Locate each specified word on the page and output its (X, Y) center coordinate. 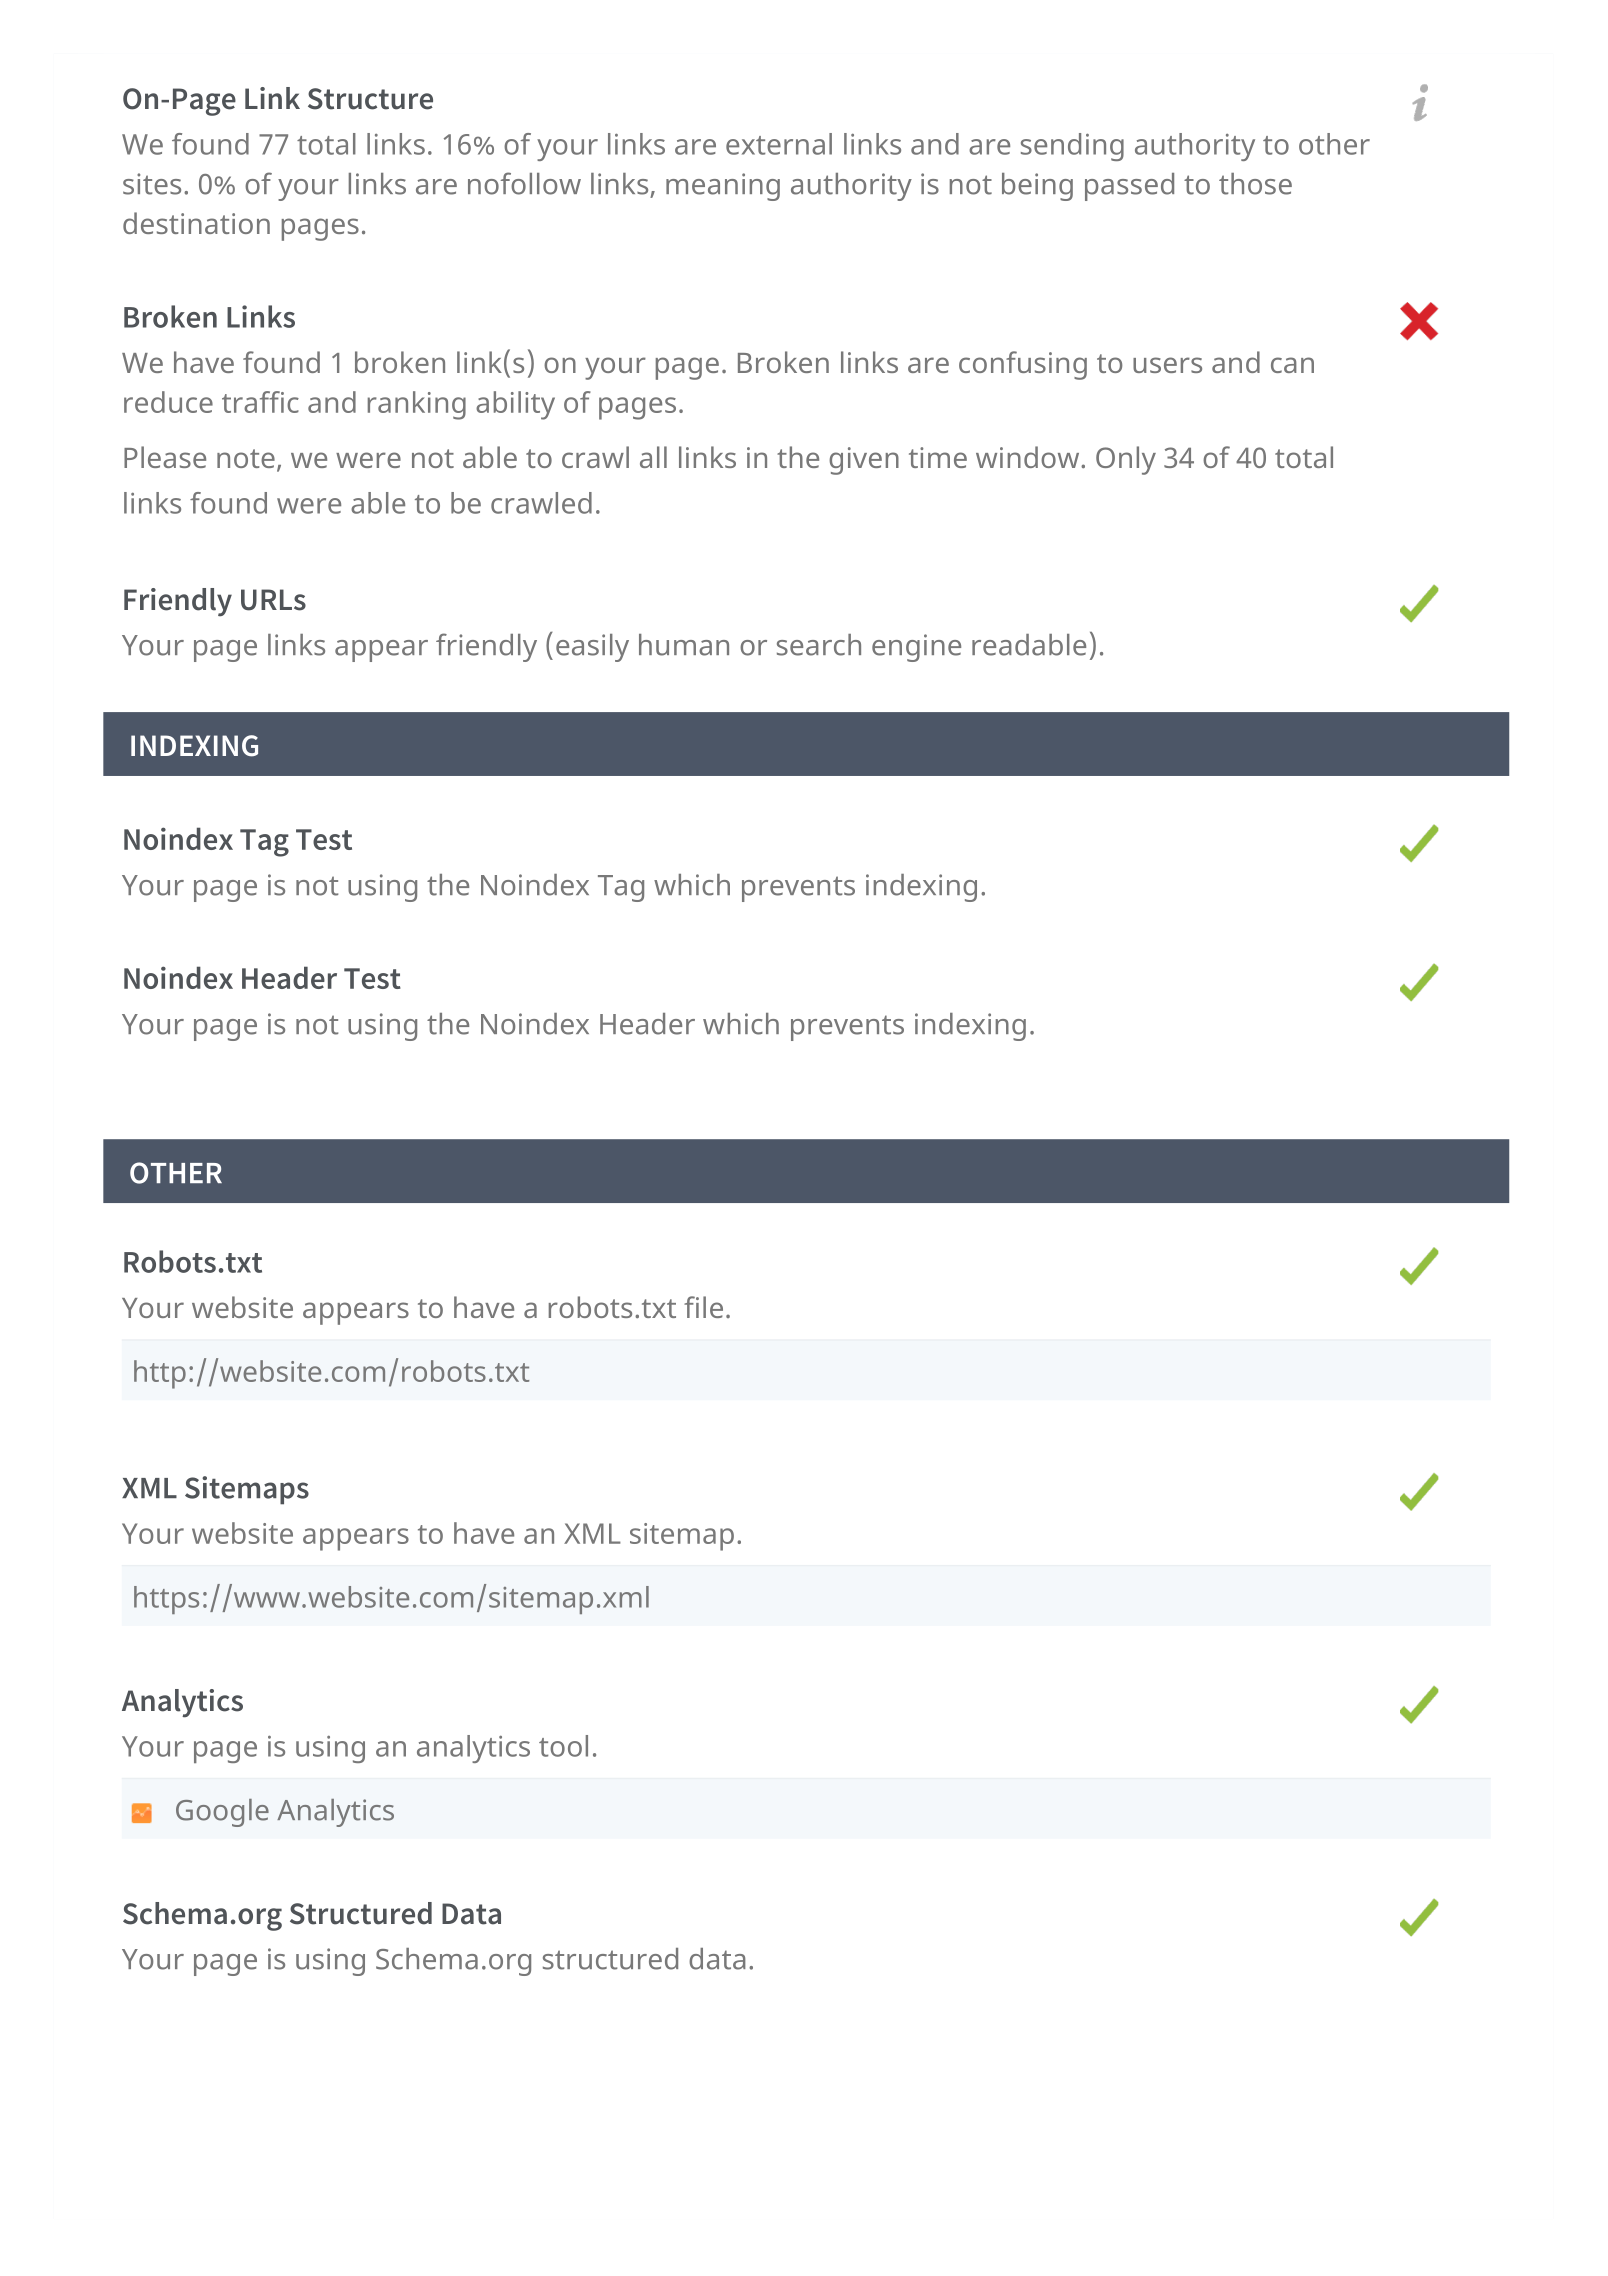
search (819, 645)
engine (916, 648)
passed (1129, 187)
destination (196, 223)
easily (592, 648)
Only (1126, 460)
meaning (723, 187)
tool (563, 1746)
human (684, 645)
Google (222, 1813)
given (864, 461)
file (703, 1307)
